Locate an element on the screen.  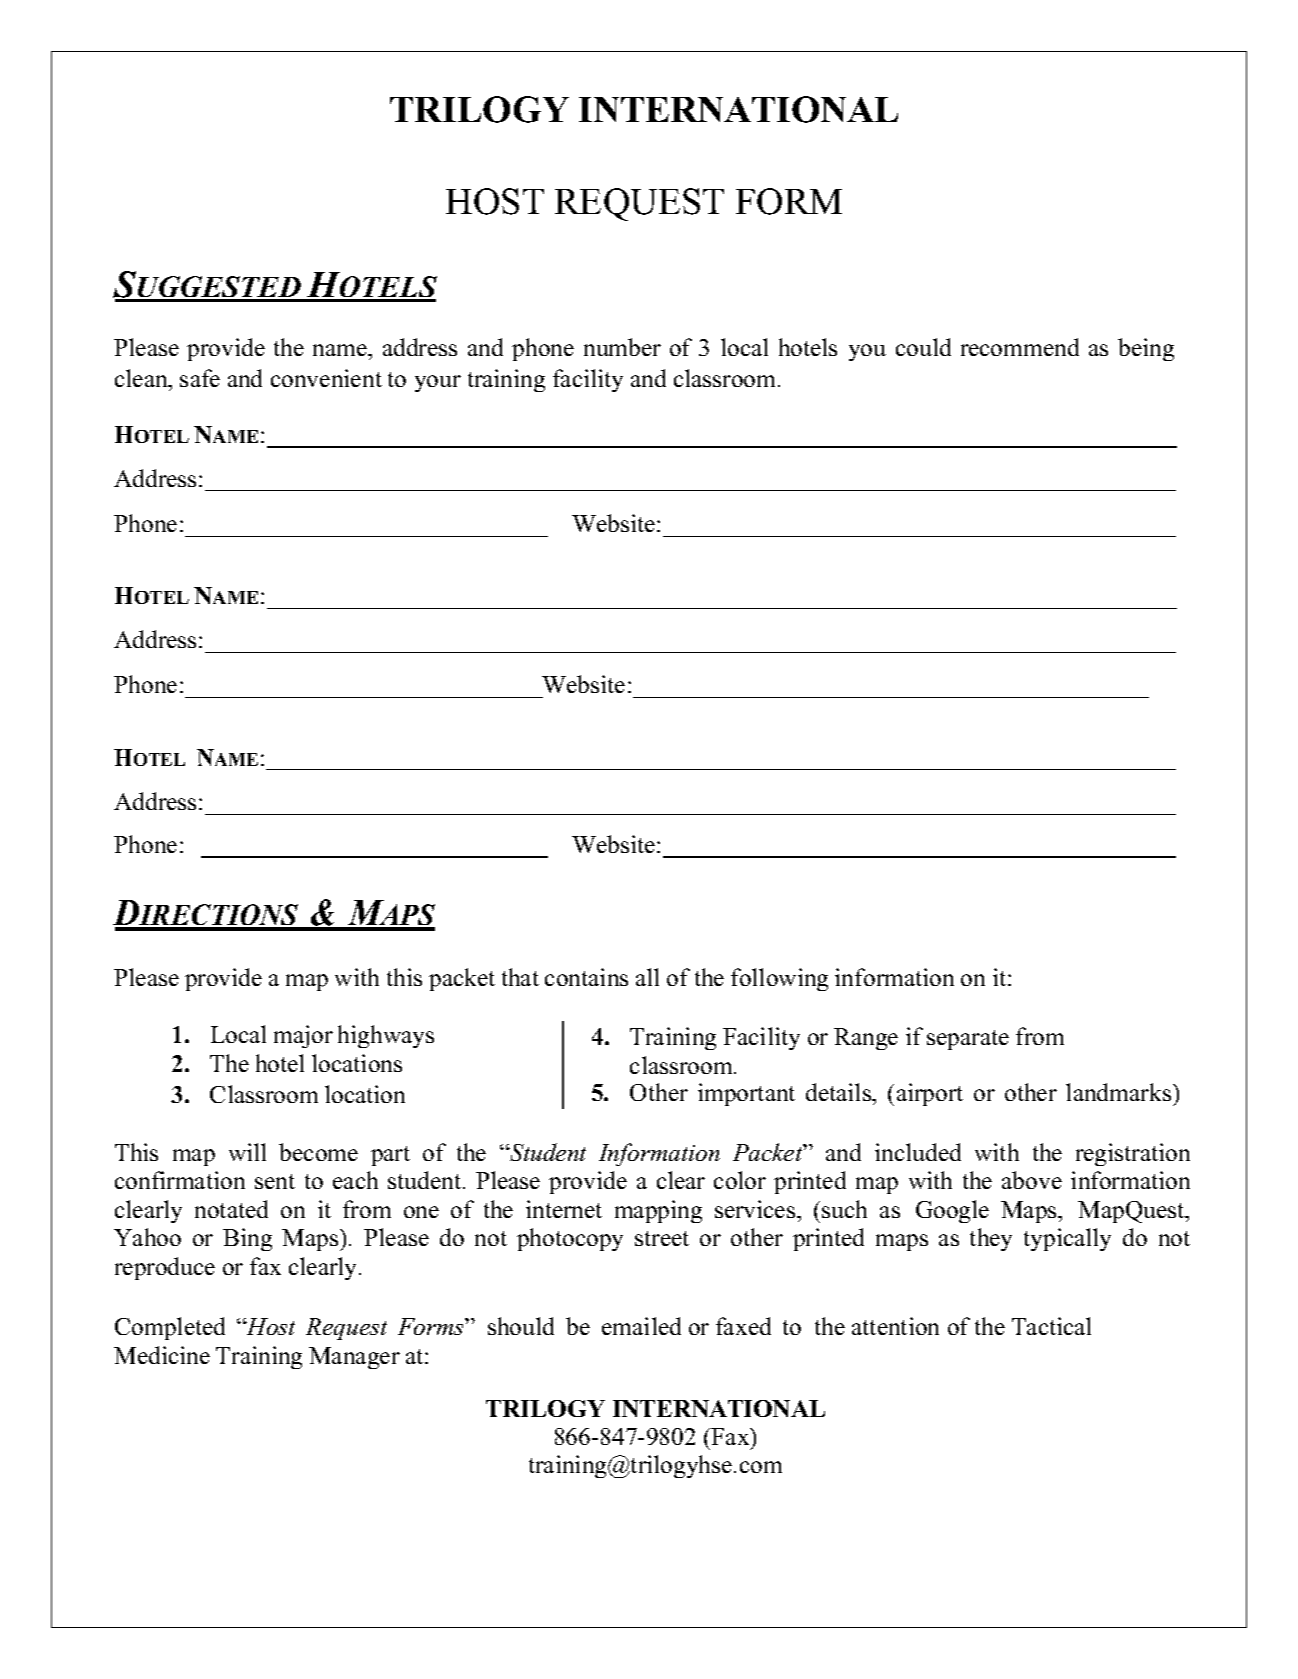
following is located at coordinates (779, 979).
